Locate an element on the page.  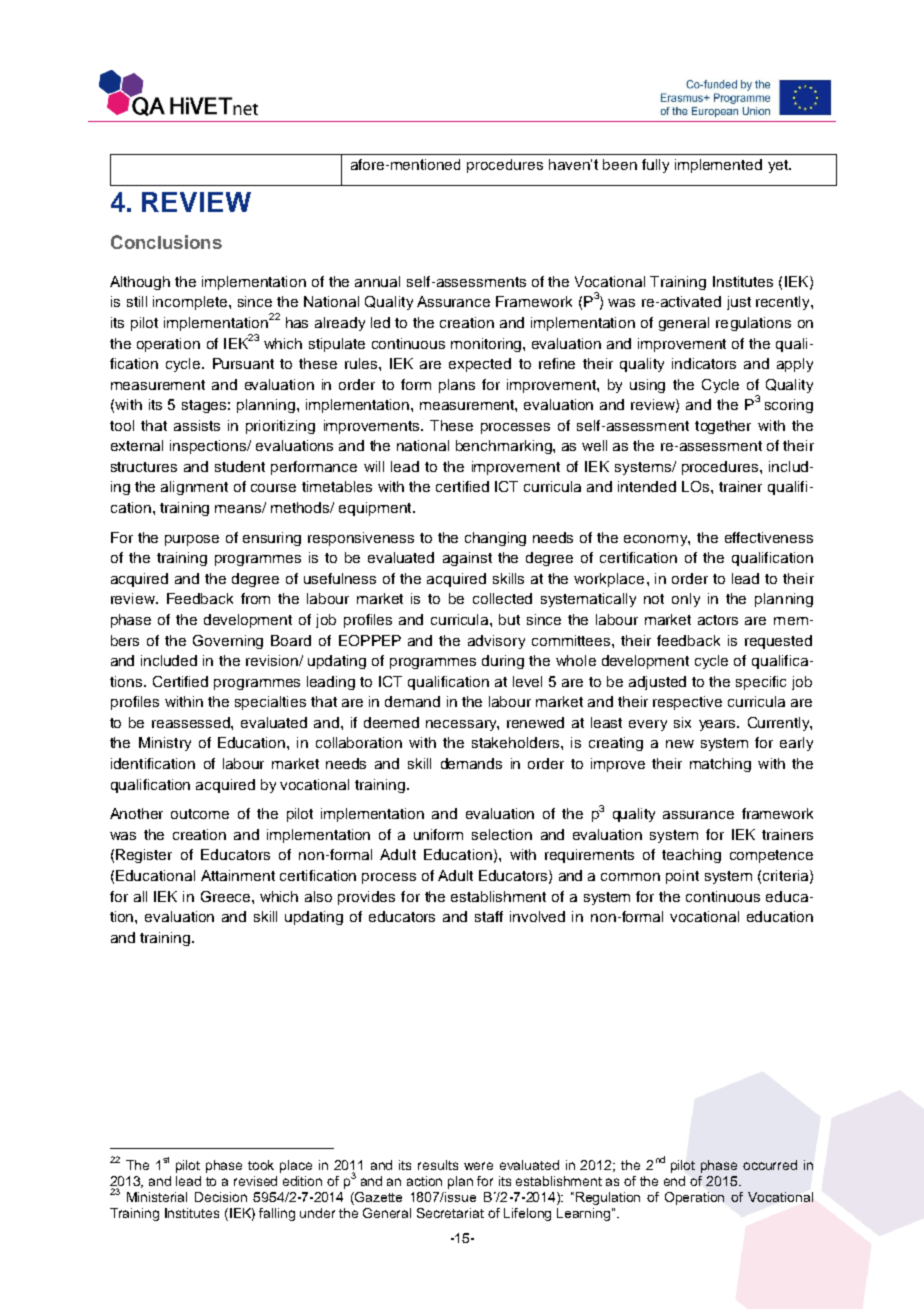
changing is located at coordinates (495, 539).
